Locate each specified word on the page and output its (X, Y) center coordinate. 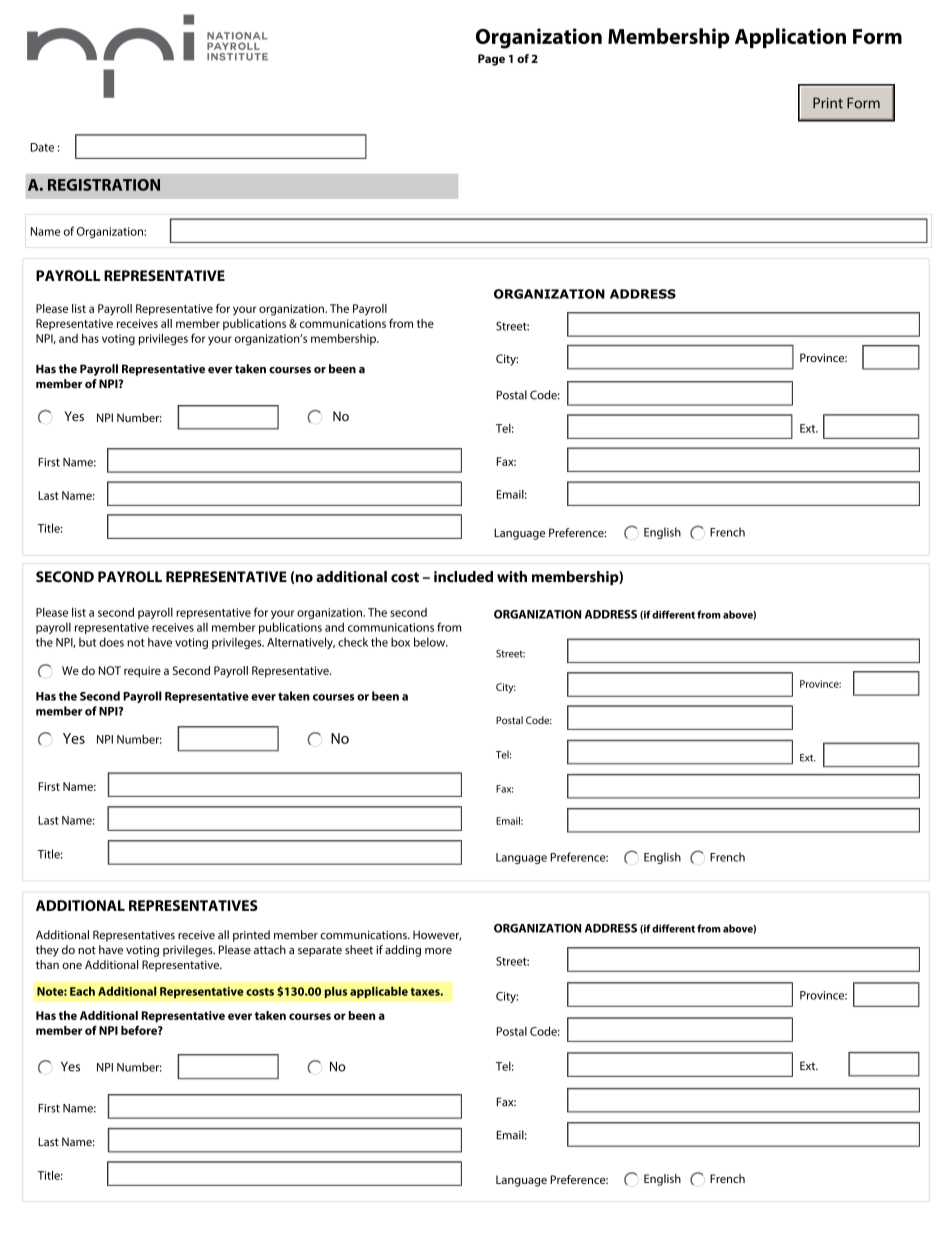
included (463, 577)
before (140, 1030)
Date (42, 147)
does (111, 642)
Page (491, 60)
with (512, 576)
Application (790, 38)
